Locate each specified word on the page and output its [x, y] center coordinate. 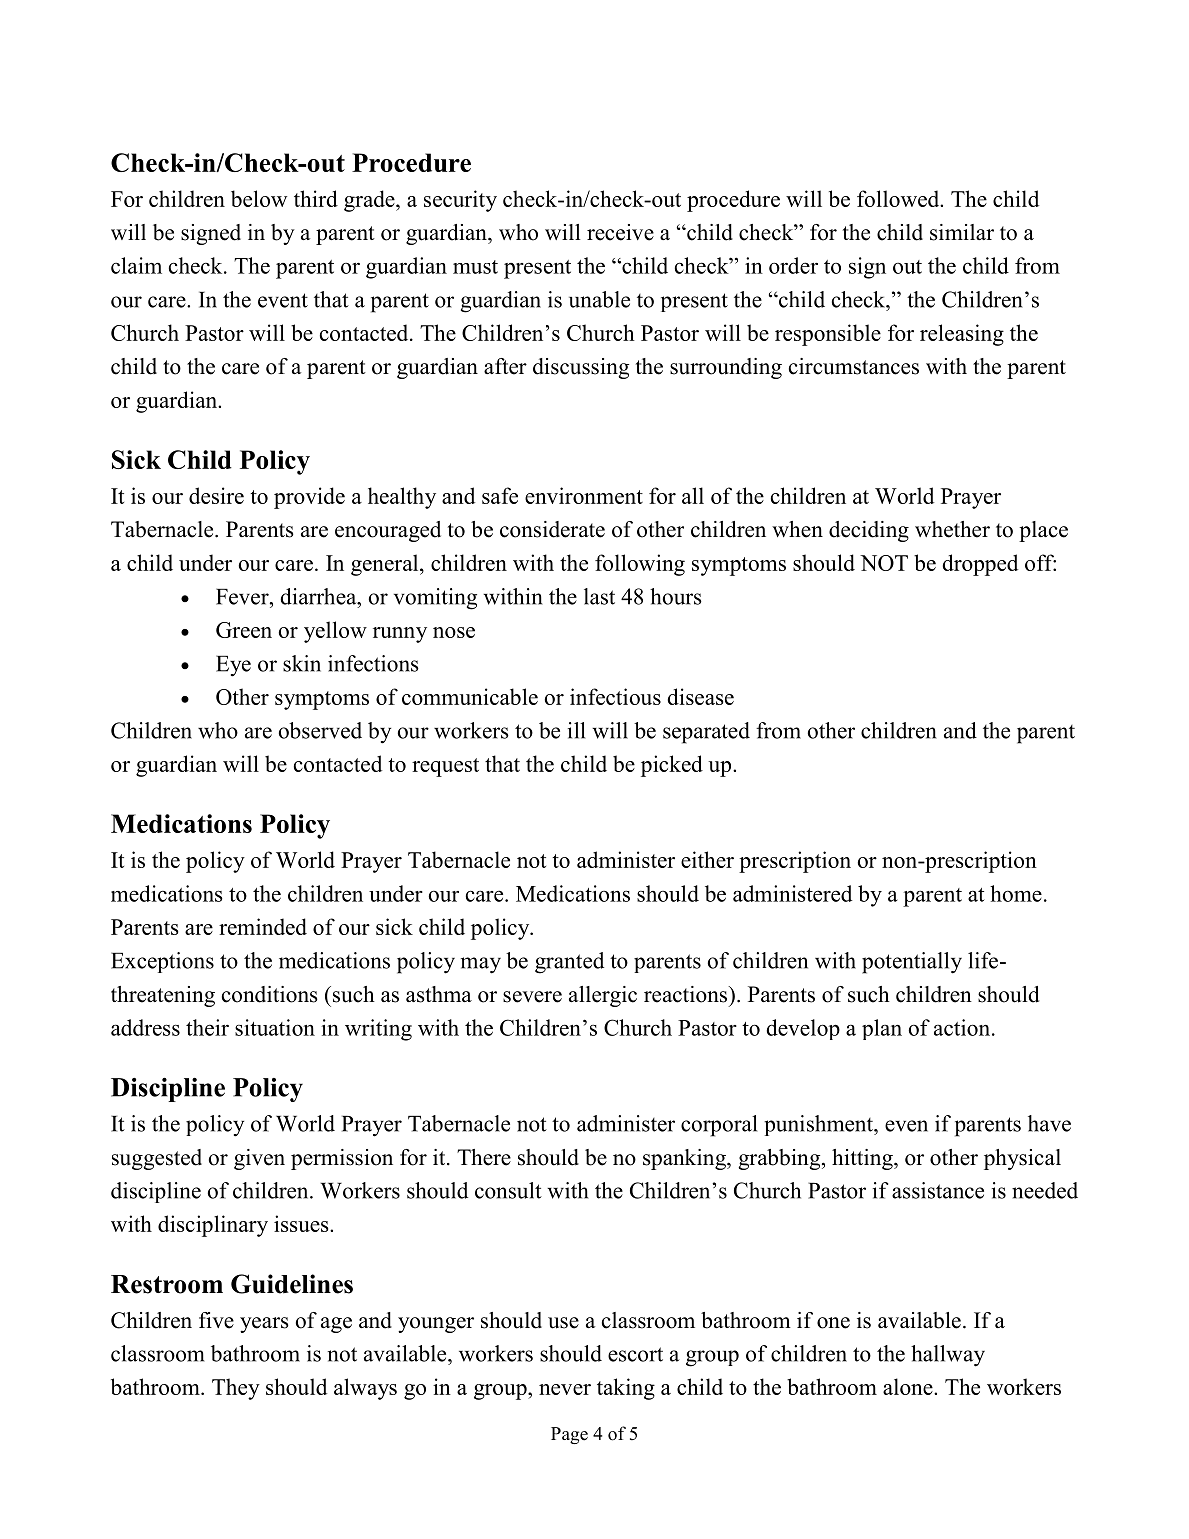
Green [244, 630]
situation [275, 1027]
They [236, 1389]
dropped [980, 565]
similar [962, 232]
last [599, 596]
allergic [603, 996]
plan [882, 1029]
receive [620, 232]
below [259, 198]
